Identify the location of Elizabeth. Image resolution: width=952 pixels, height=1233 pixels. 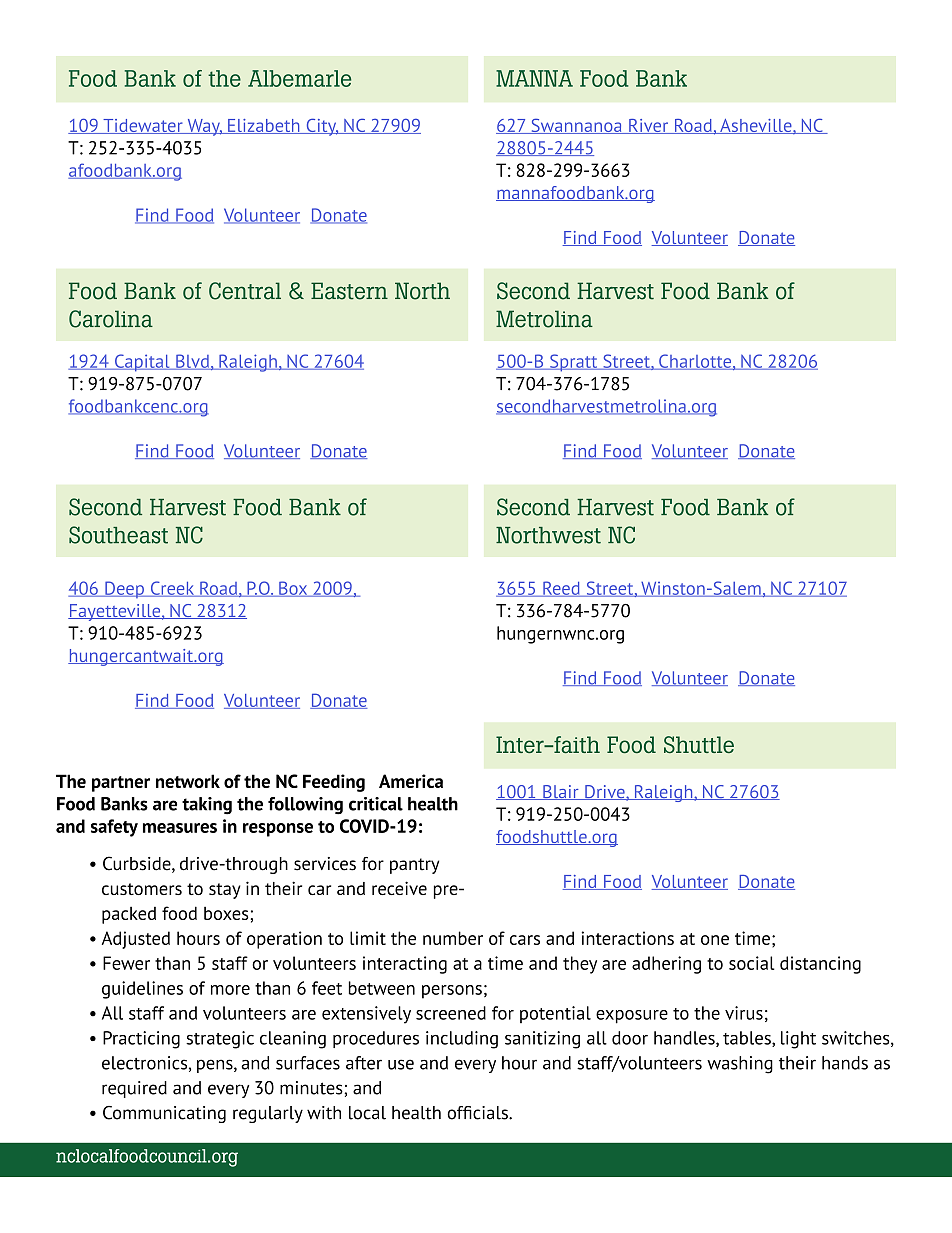
(264, 126).
